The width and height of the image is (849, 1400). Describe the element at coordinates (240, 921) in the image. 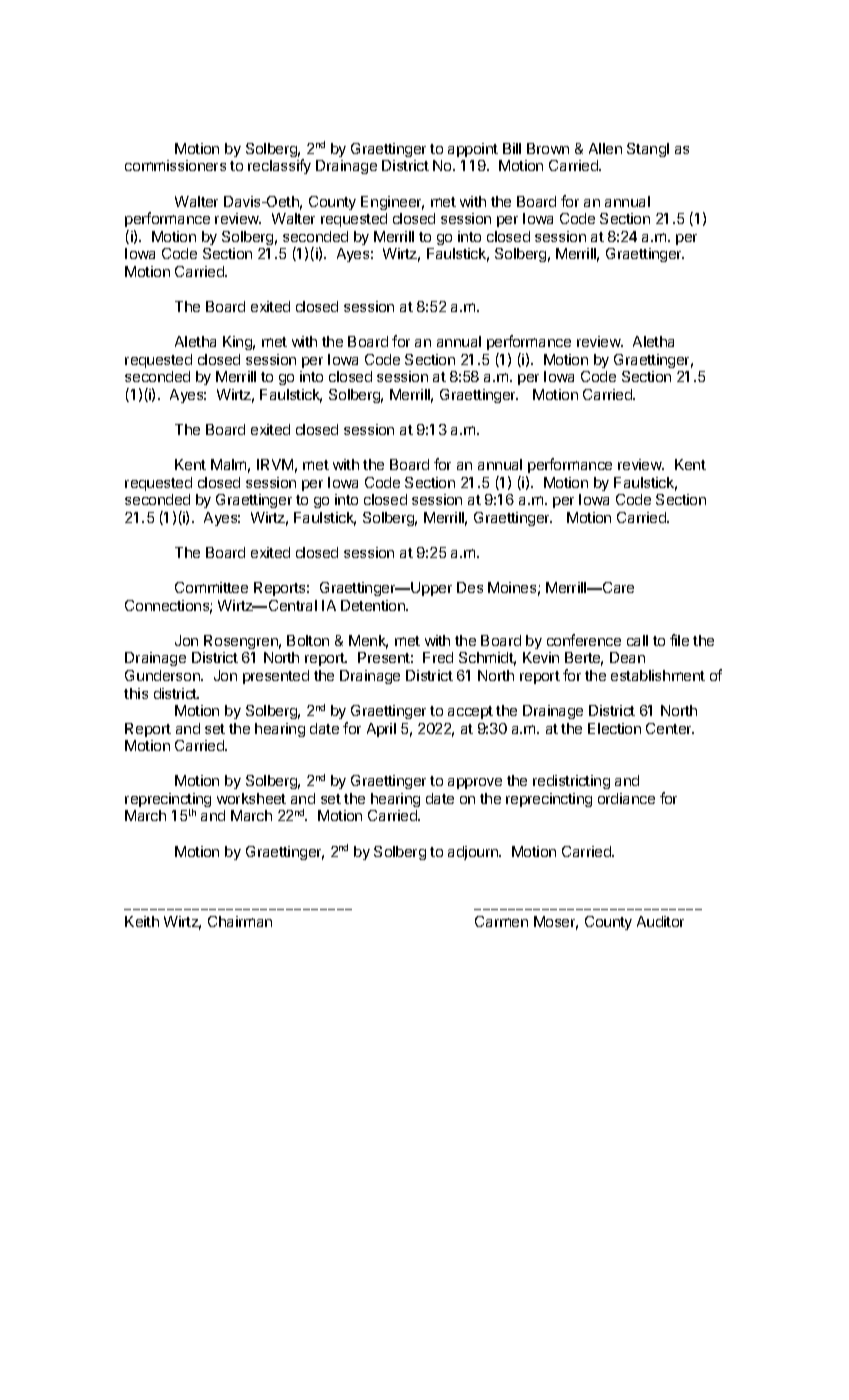

I see `Chairman` at that location.
